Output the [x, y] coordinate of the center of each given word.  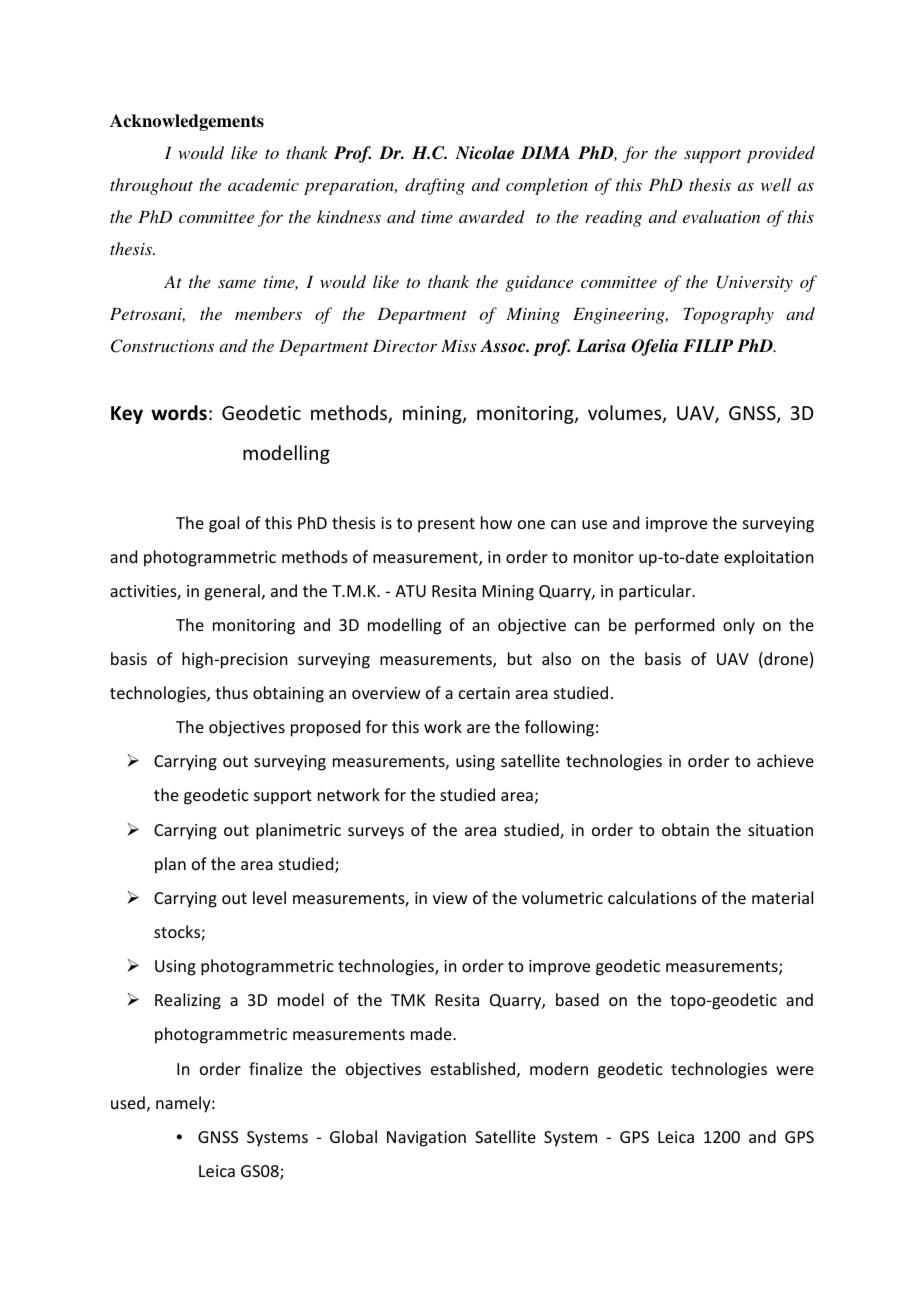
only [739, 626]
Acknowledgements [187, 122]
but [520, 658]
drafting [435, 186]
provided [781, 154]
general [232, 592]
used [128, 1102]
